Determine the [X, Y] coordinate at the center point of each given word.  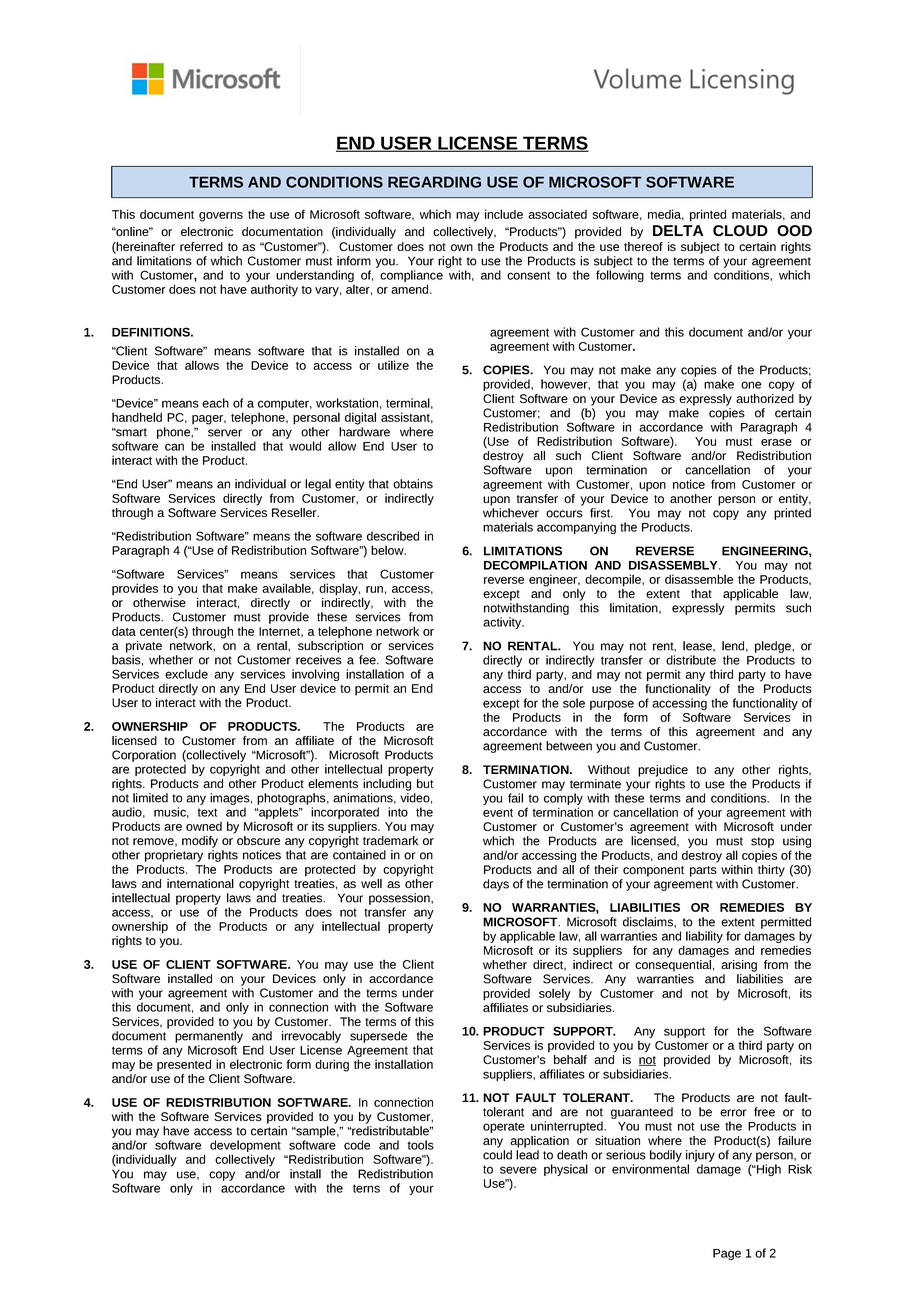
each [215, 403]
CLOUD [740, 231]
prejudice [663, 771]
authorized [765, 398]
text [207, 812]
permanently [209, 1037]
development [245, 1147]
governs [221, 217]
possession [400, 899]
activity [503, 623]
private [144, 647]
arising [739, 966]
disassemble [699, 579]
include [504, 214]
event [498, 813]
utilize [393, 365]
